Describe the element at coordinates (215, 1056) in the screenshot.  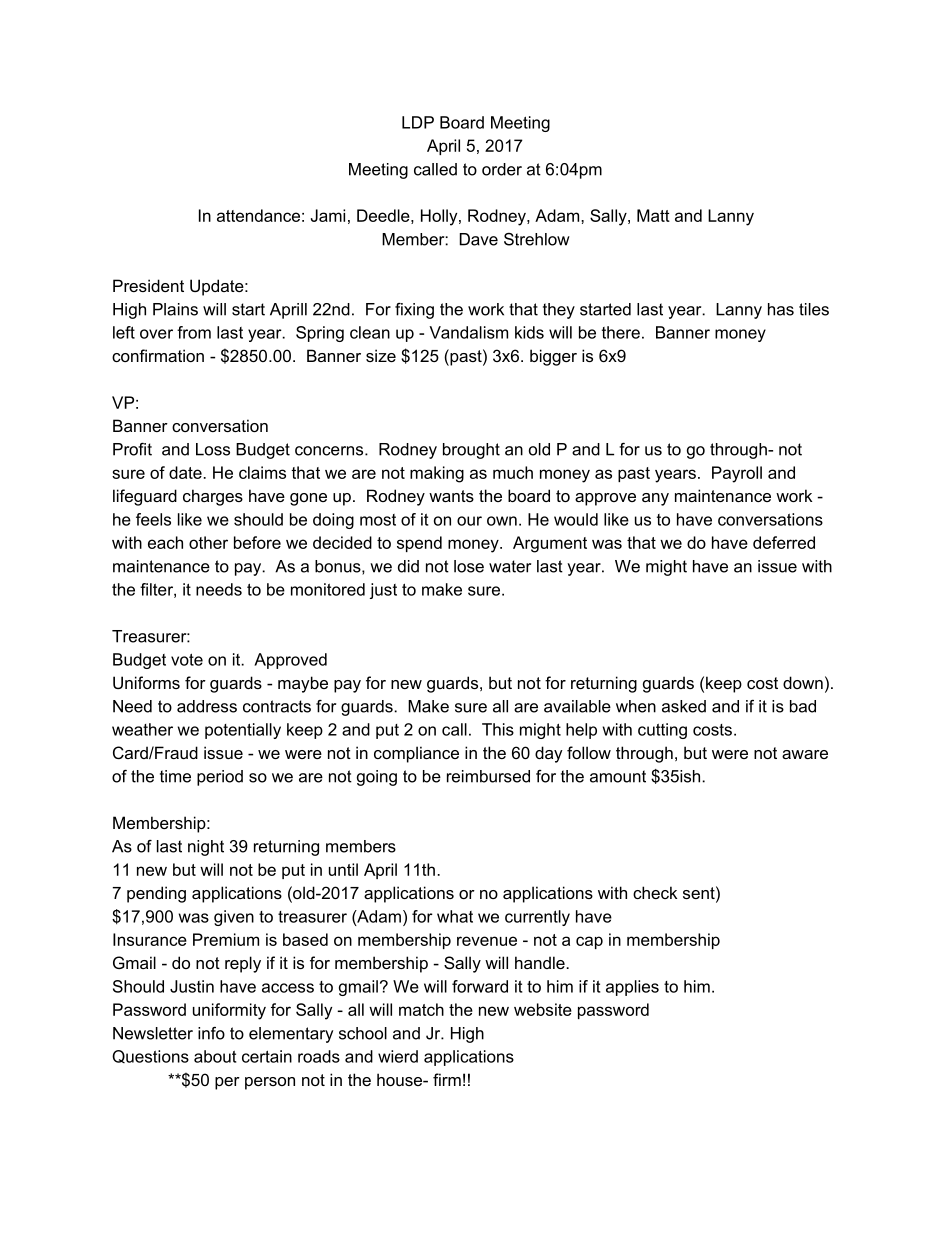
I see `about` at that location.
